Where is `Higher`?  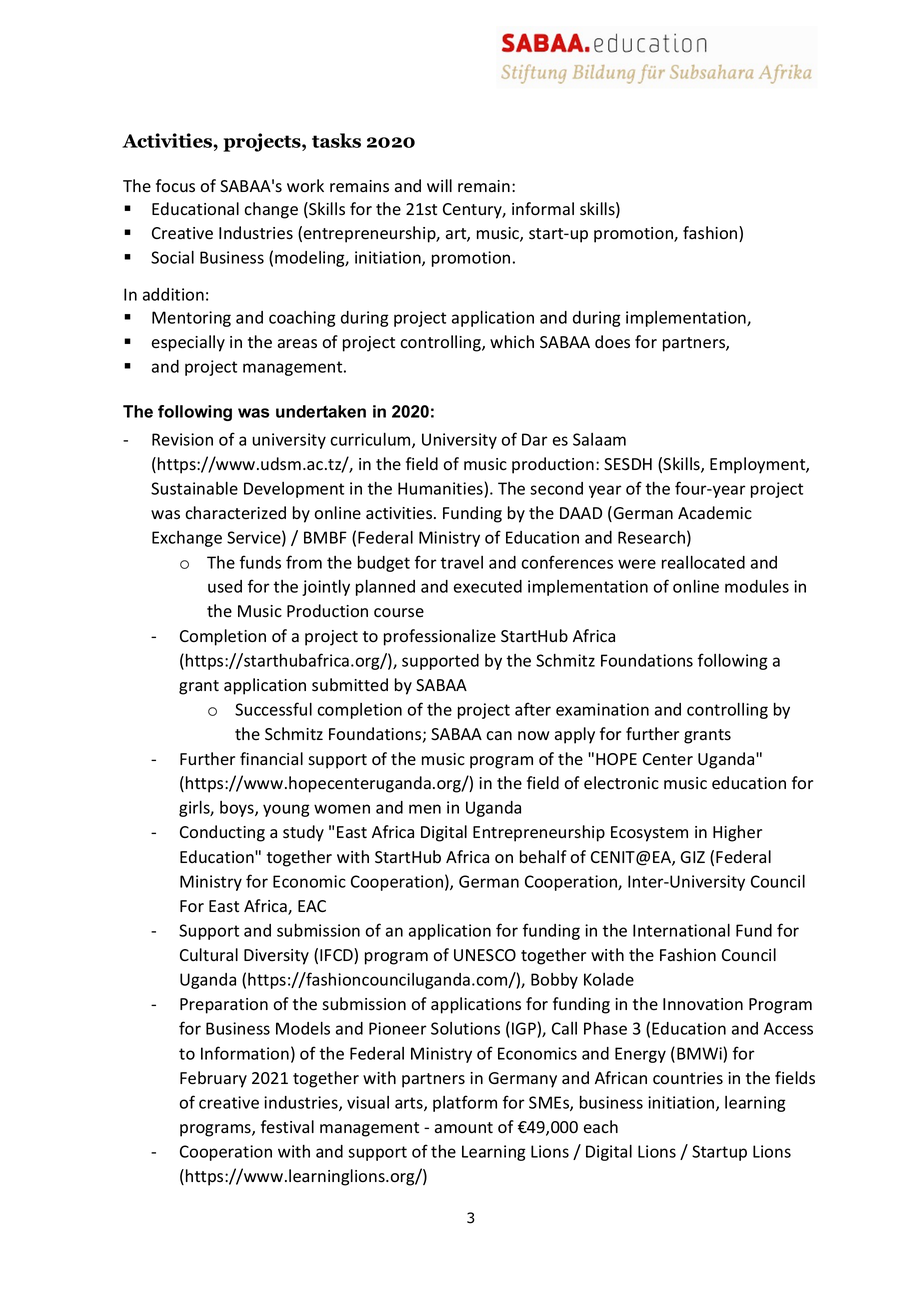
Higher is located at coordinates (737, 833).
